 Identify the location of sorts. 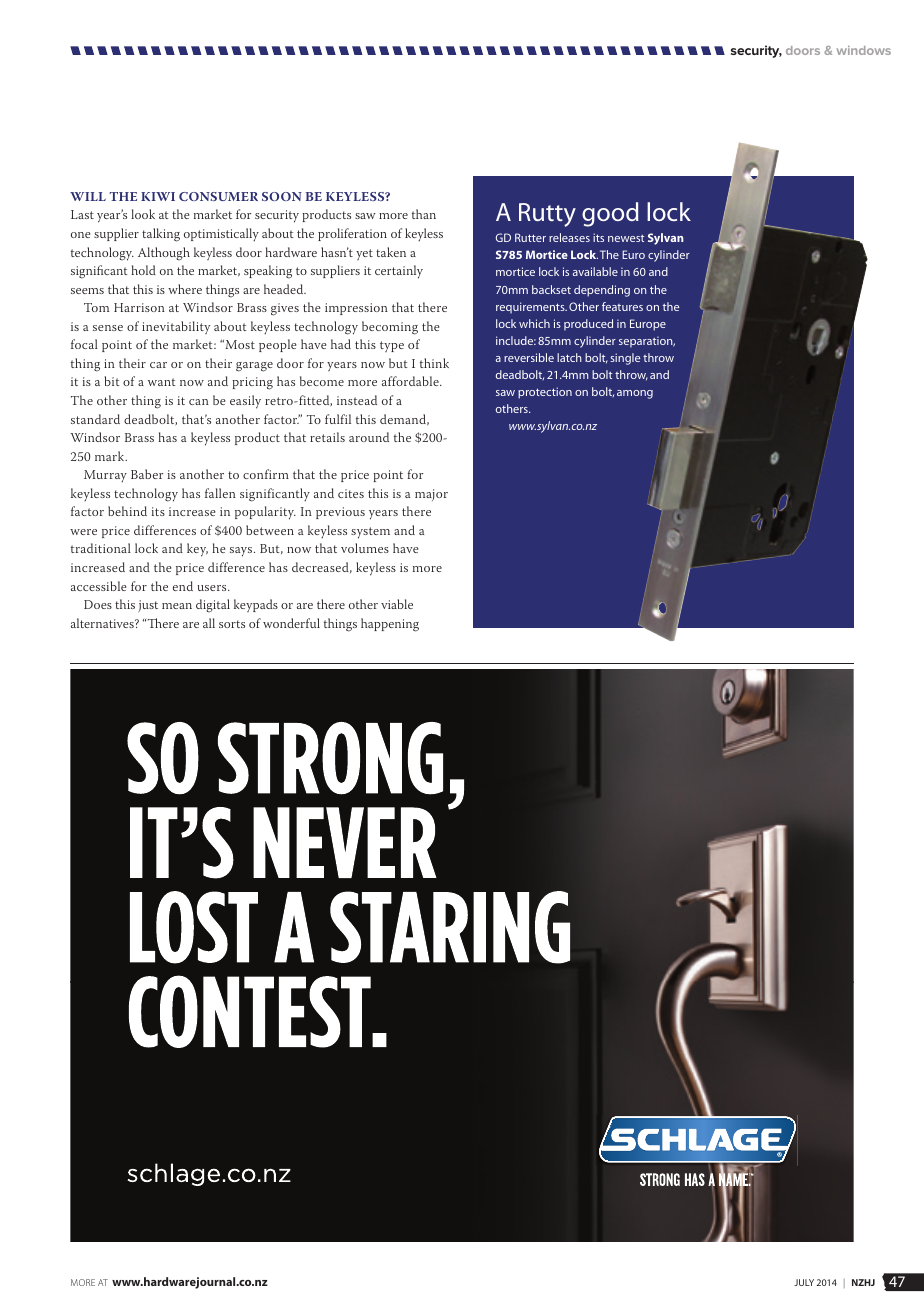
(232, 624).
